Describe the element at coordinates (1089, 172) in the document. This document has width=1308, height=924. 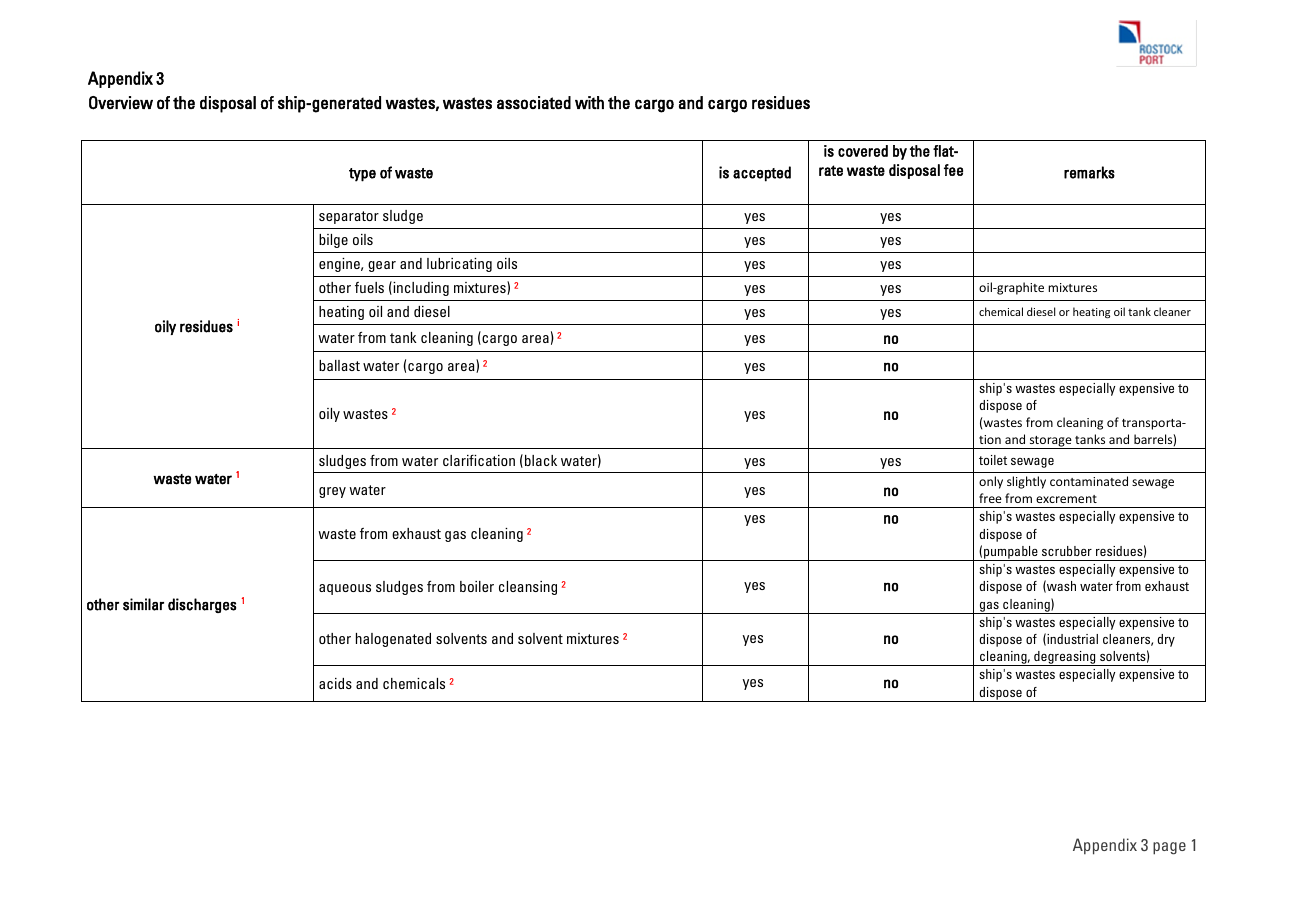
I see `remarks` at that location.
